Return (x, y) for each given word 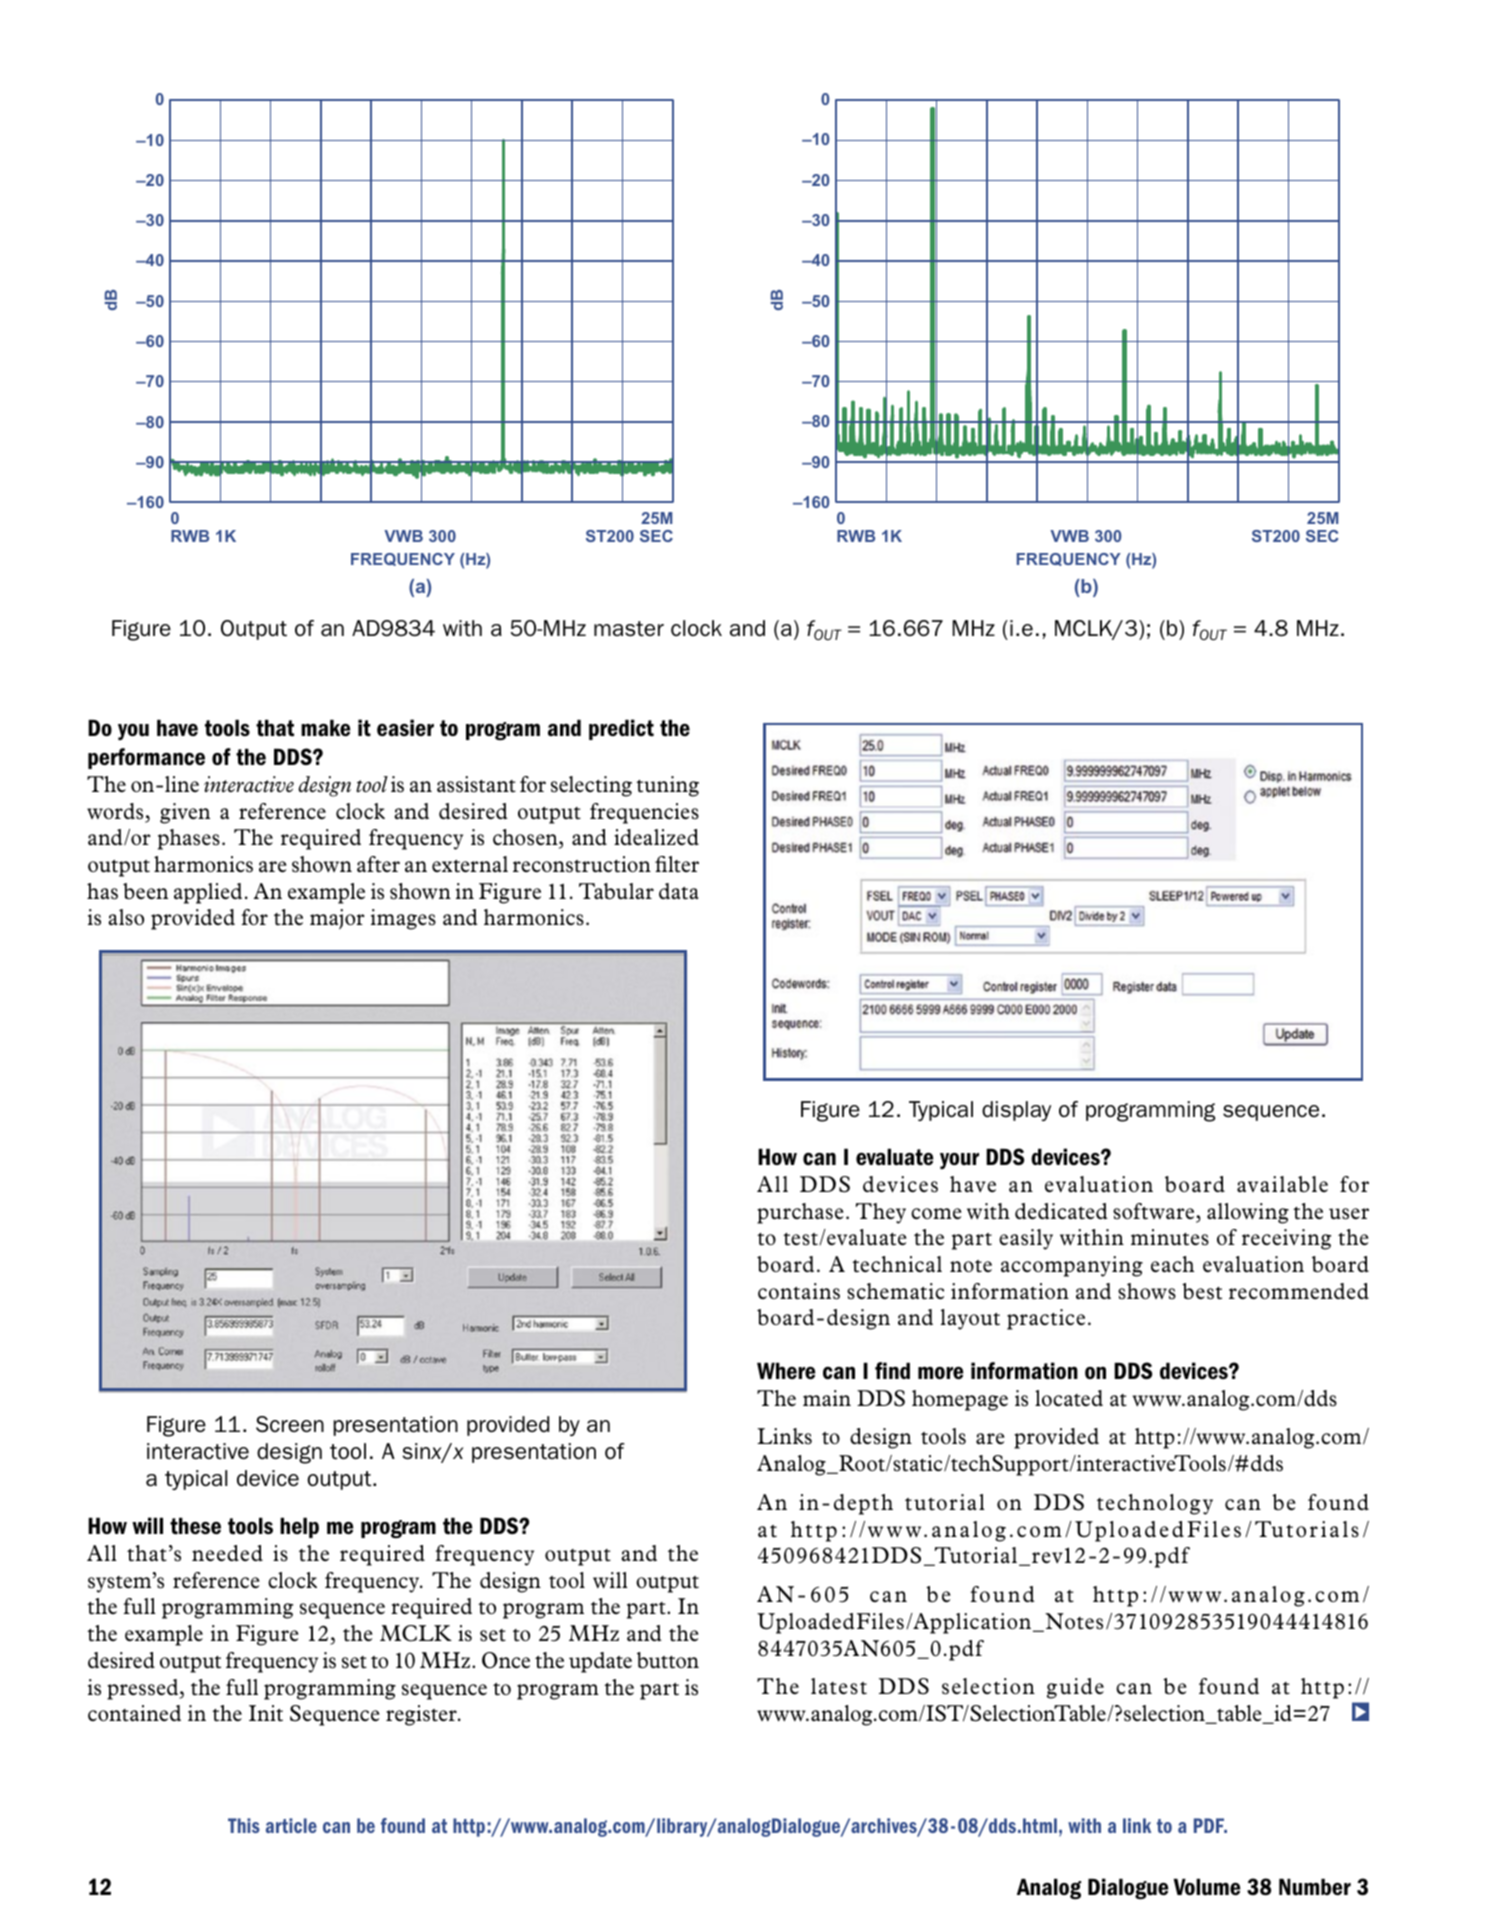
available (1282, 1184)
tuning (667, 786)
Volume (1207, 1887)
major (337, 919)
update (600, 1662)
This (244, 1825)
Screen (290, 1424)
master (629, 629)
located (1069, 1398)
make (325, 728)
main (827, 1398)
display (1016, 1111)
